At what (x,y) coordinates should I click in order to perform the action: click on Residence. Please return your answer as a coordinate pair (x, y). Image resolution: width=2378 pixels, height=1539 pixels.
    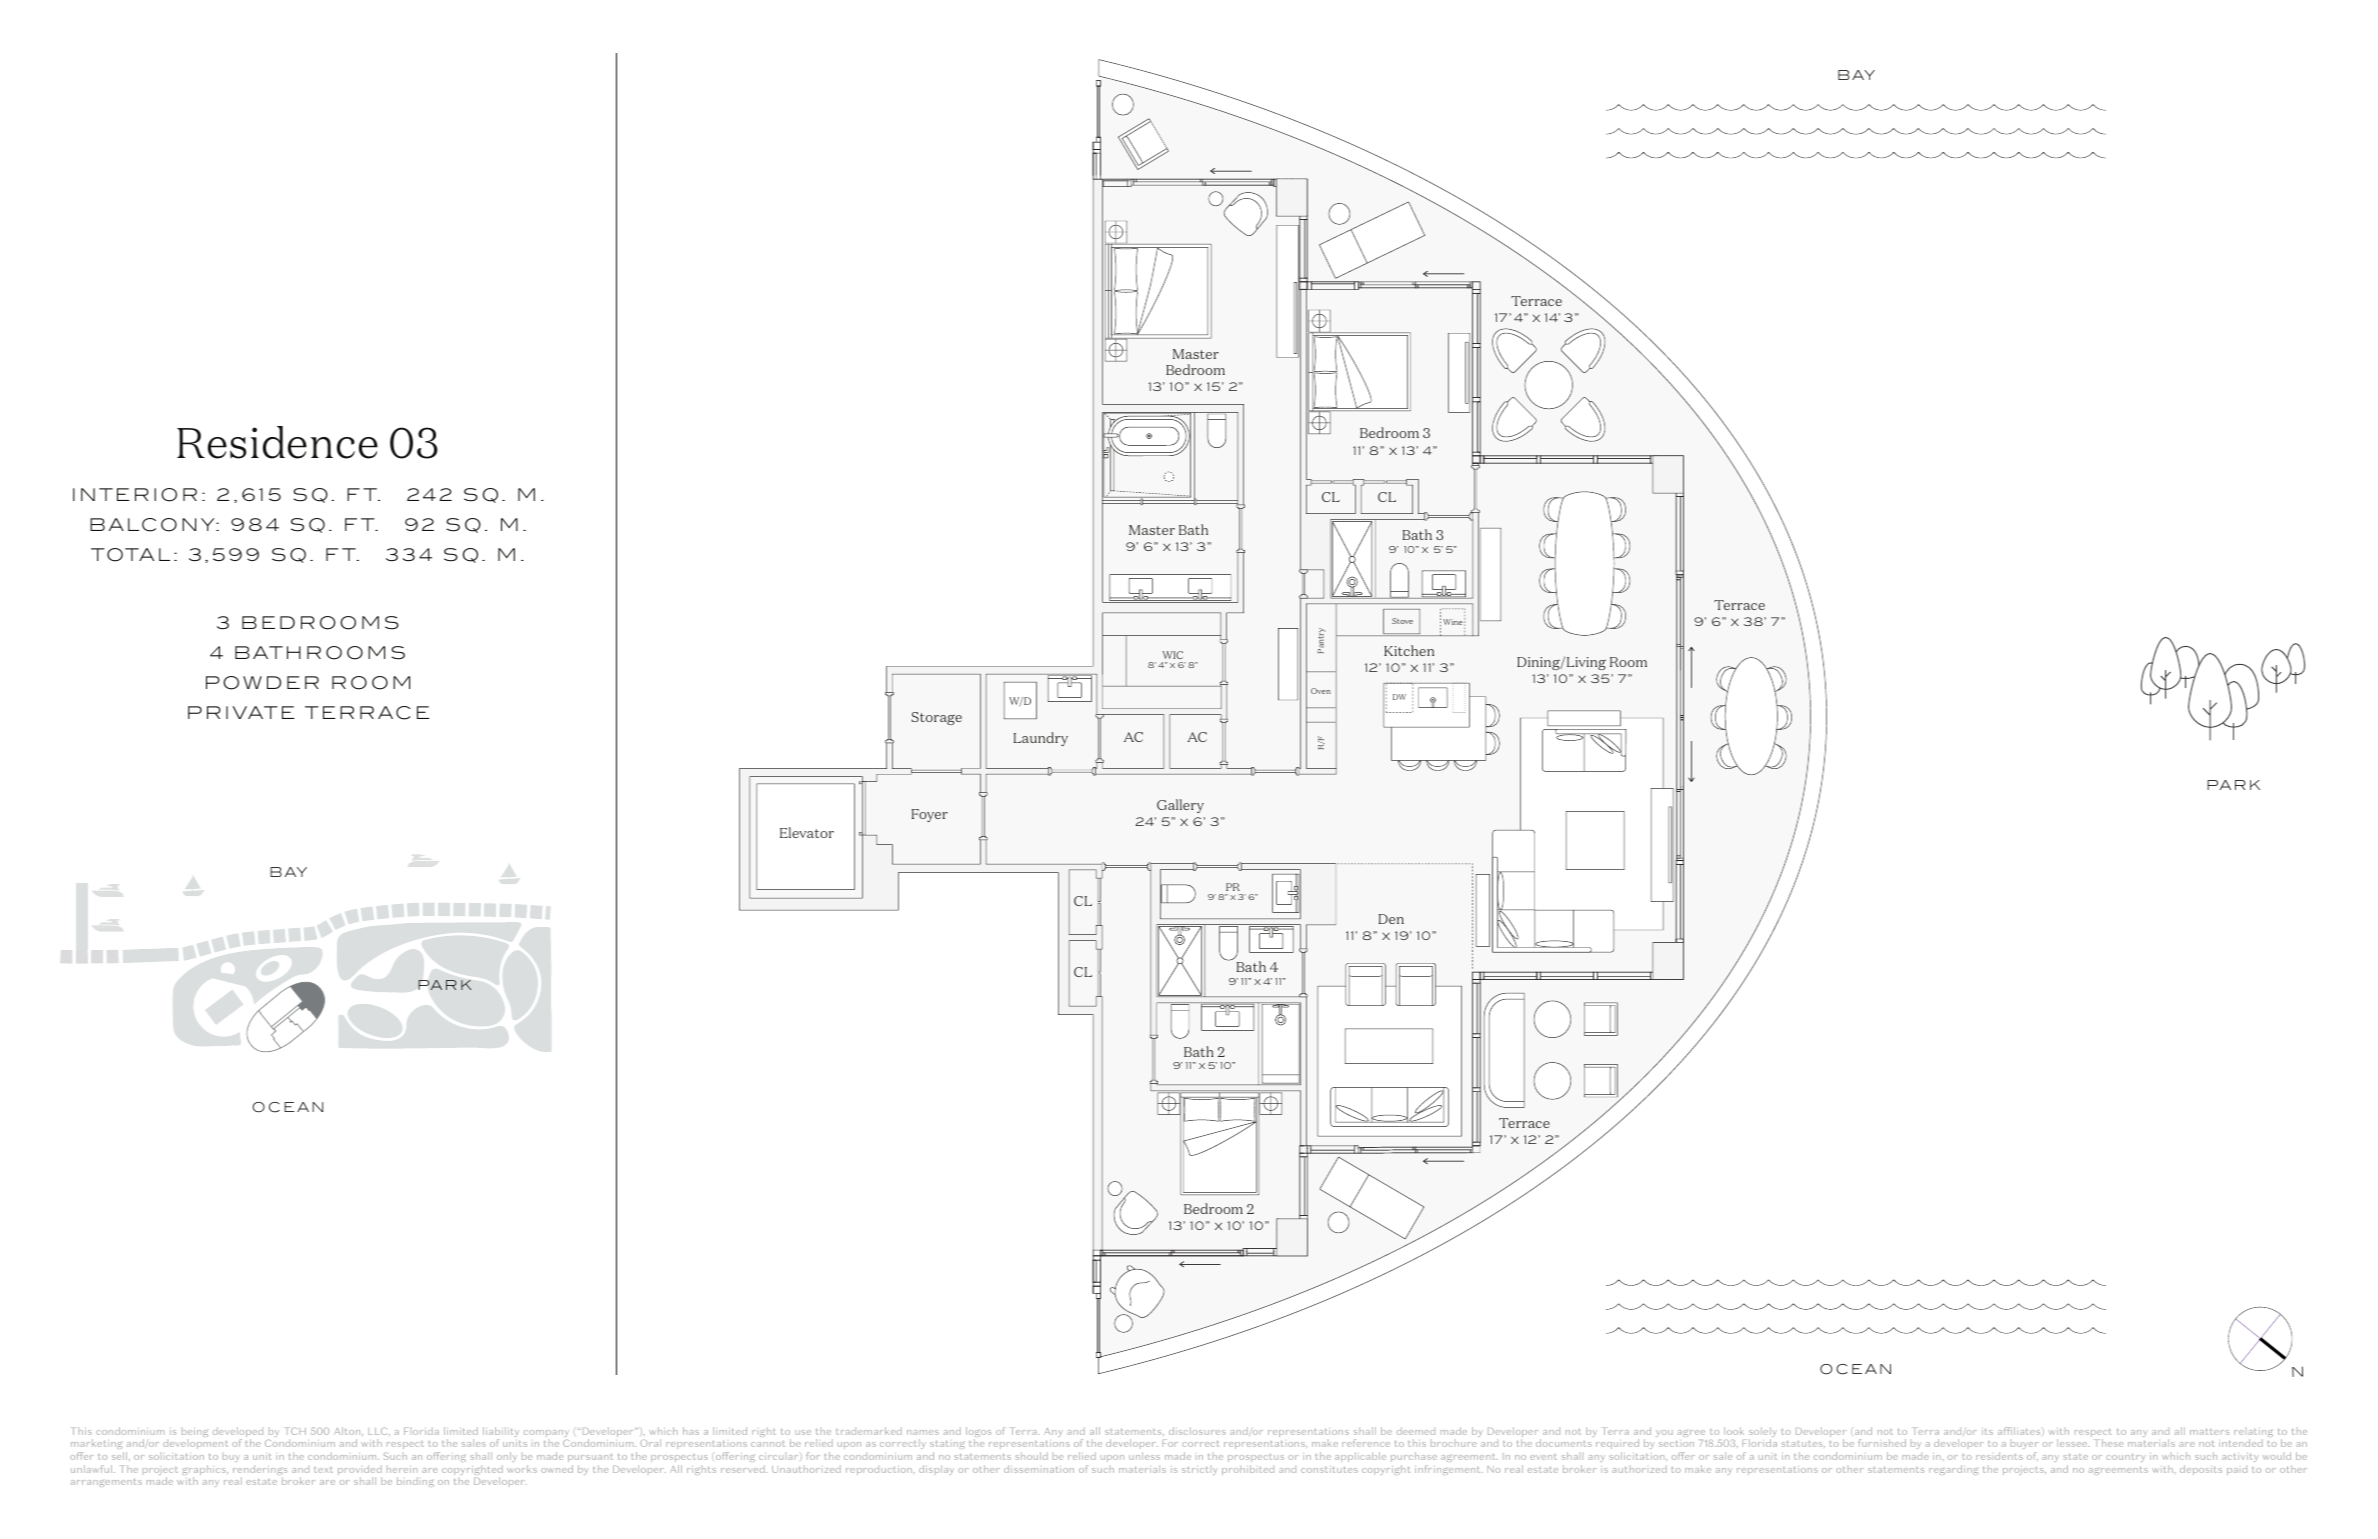
    Looking at the image, I should click on (277, 442).
